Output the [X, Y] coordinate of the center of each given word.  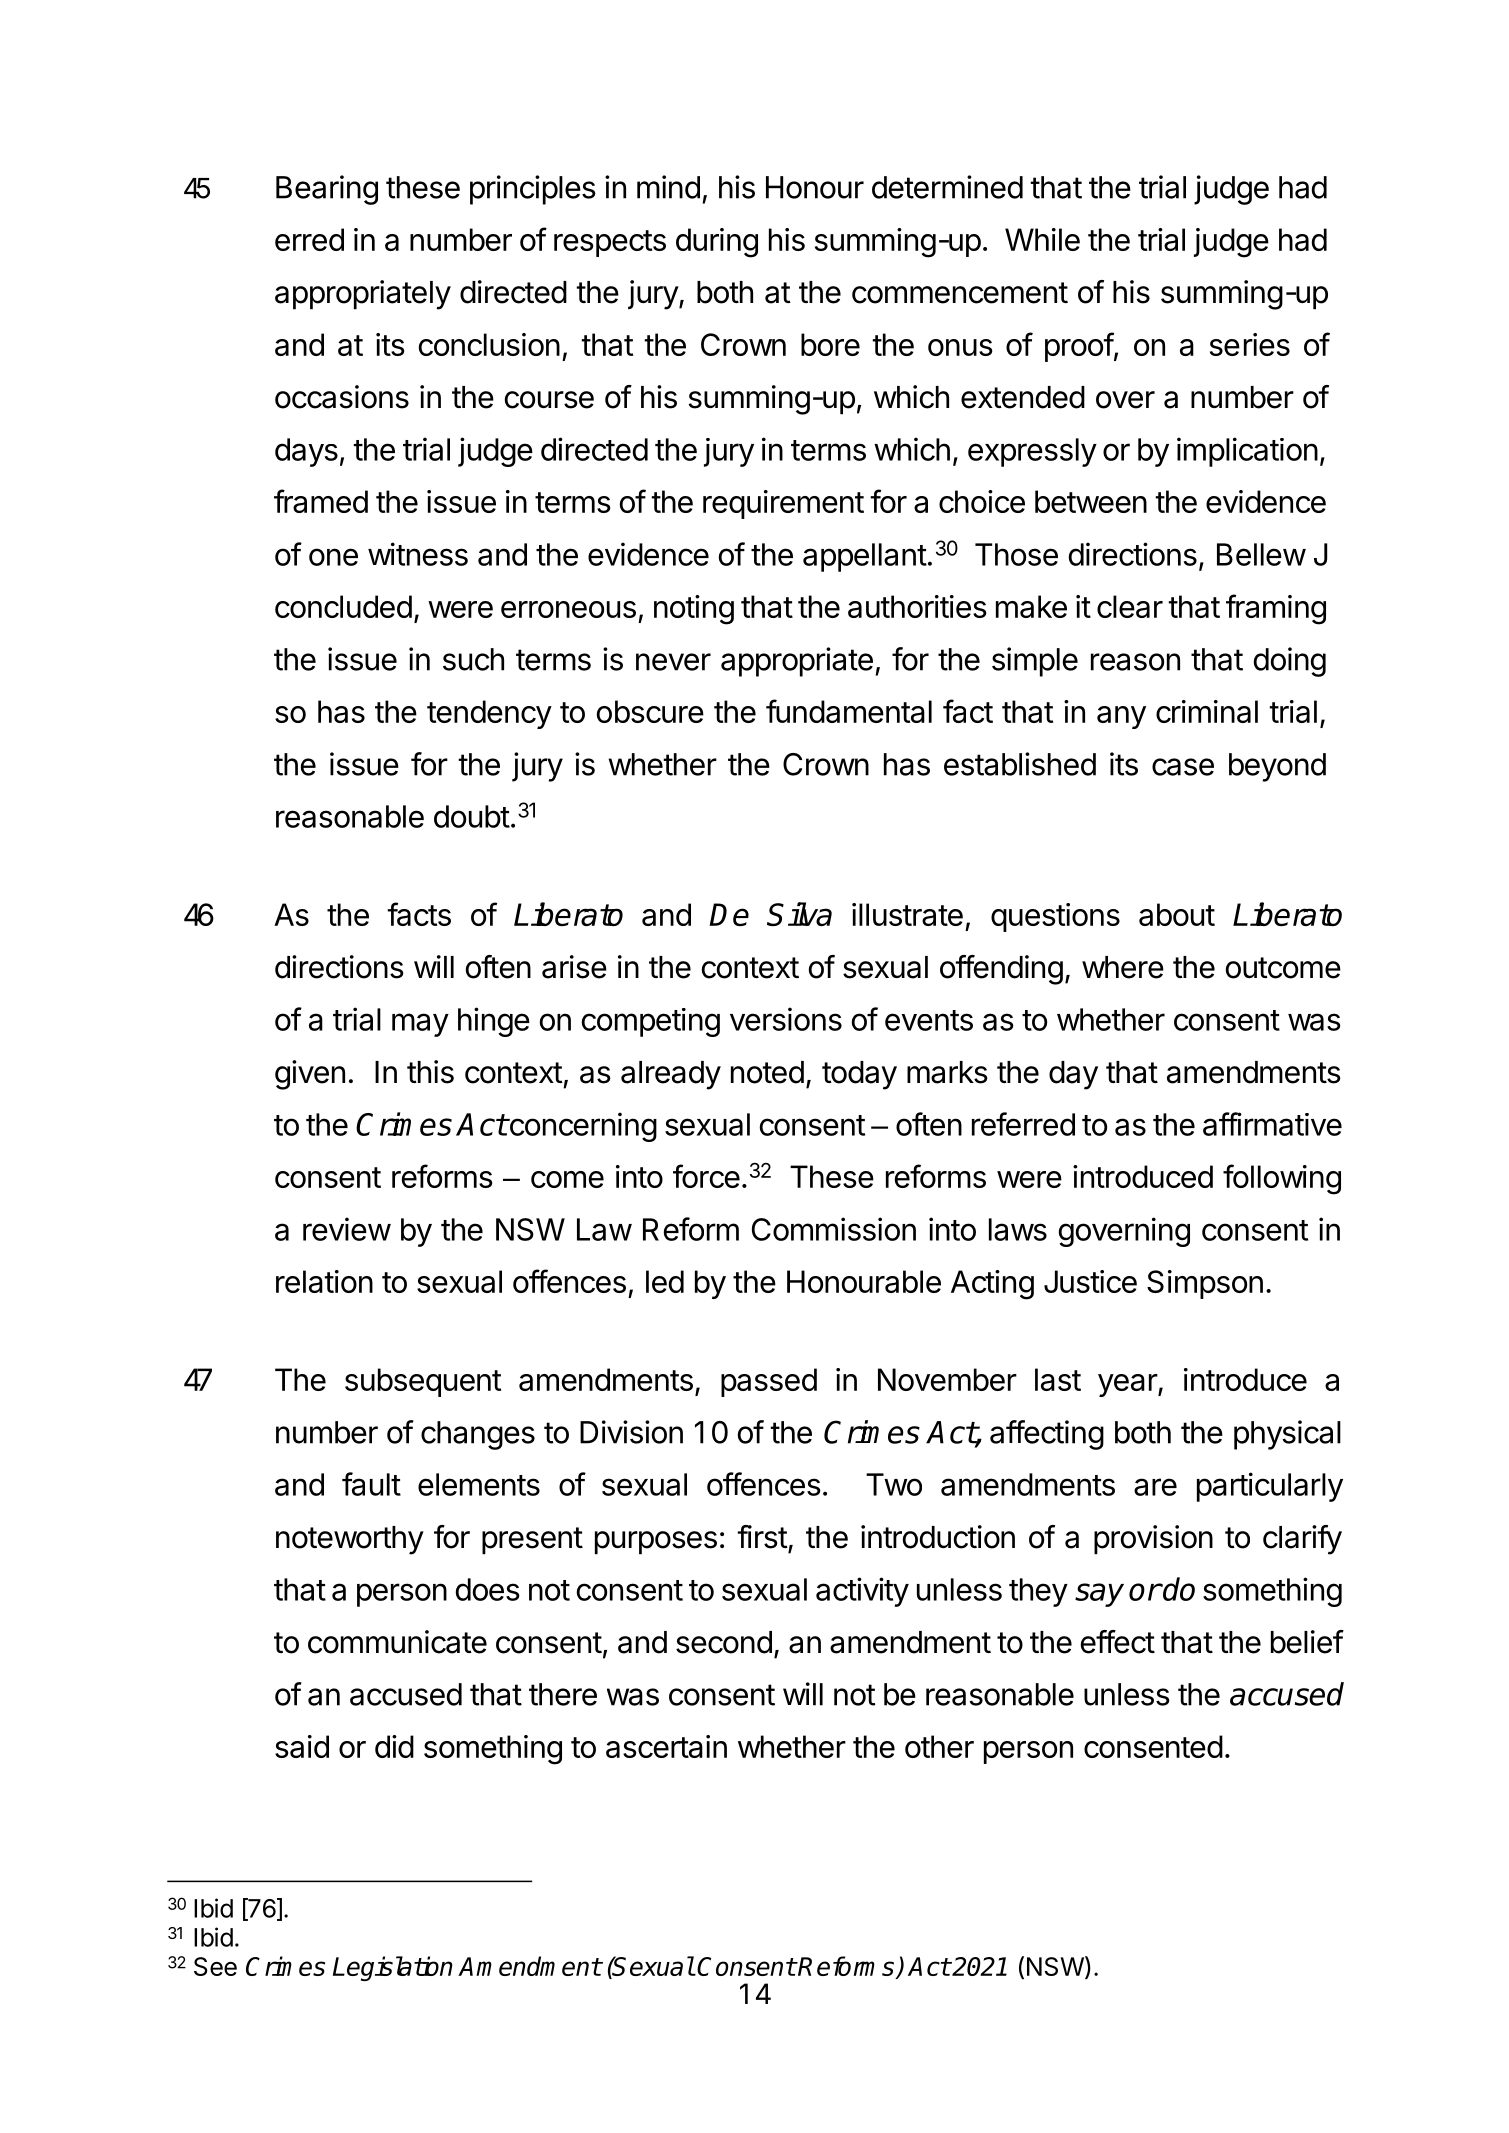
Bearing [327, 190]
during [717, 243]
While [1042, 239]
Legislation [393, 1968]
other [939, 1746]
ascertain [666, 1746]
